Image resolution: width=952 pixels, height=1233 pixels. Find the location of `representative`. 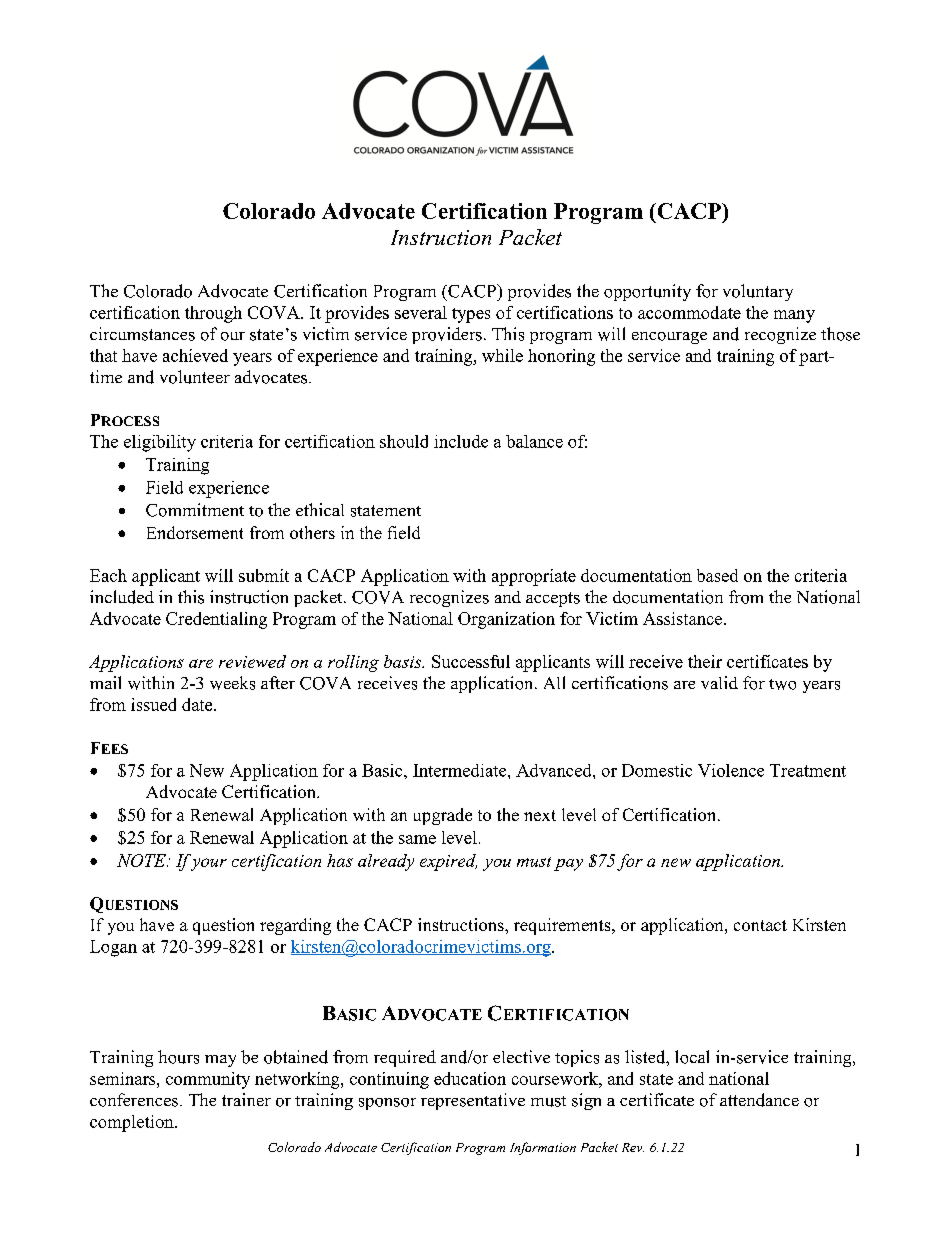

representative is located at coordinates (473, 1101).
